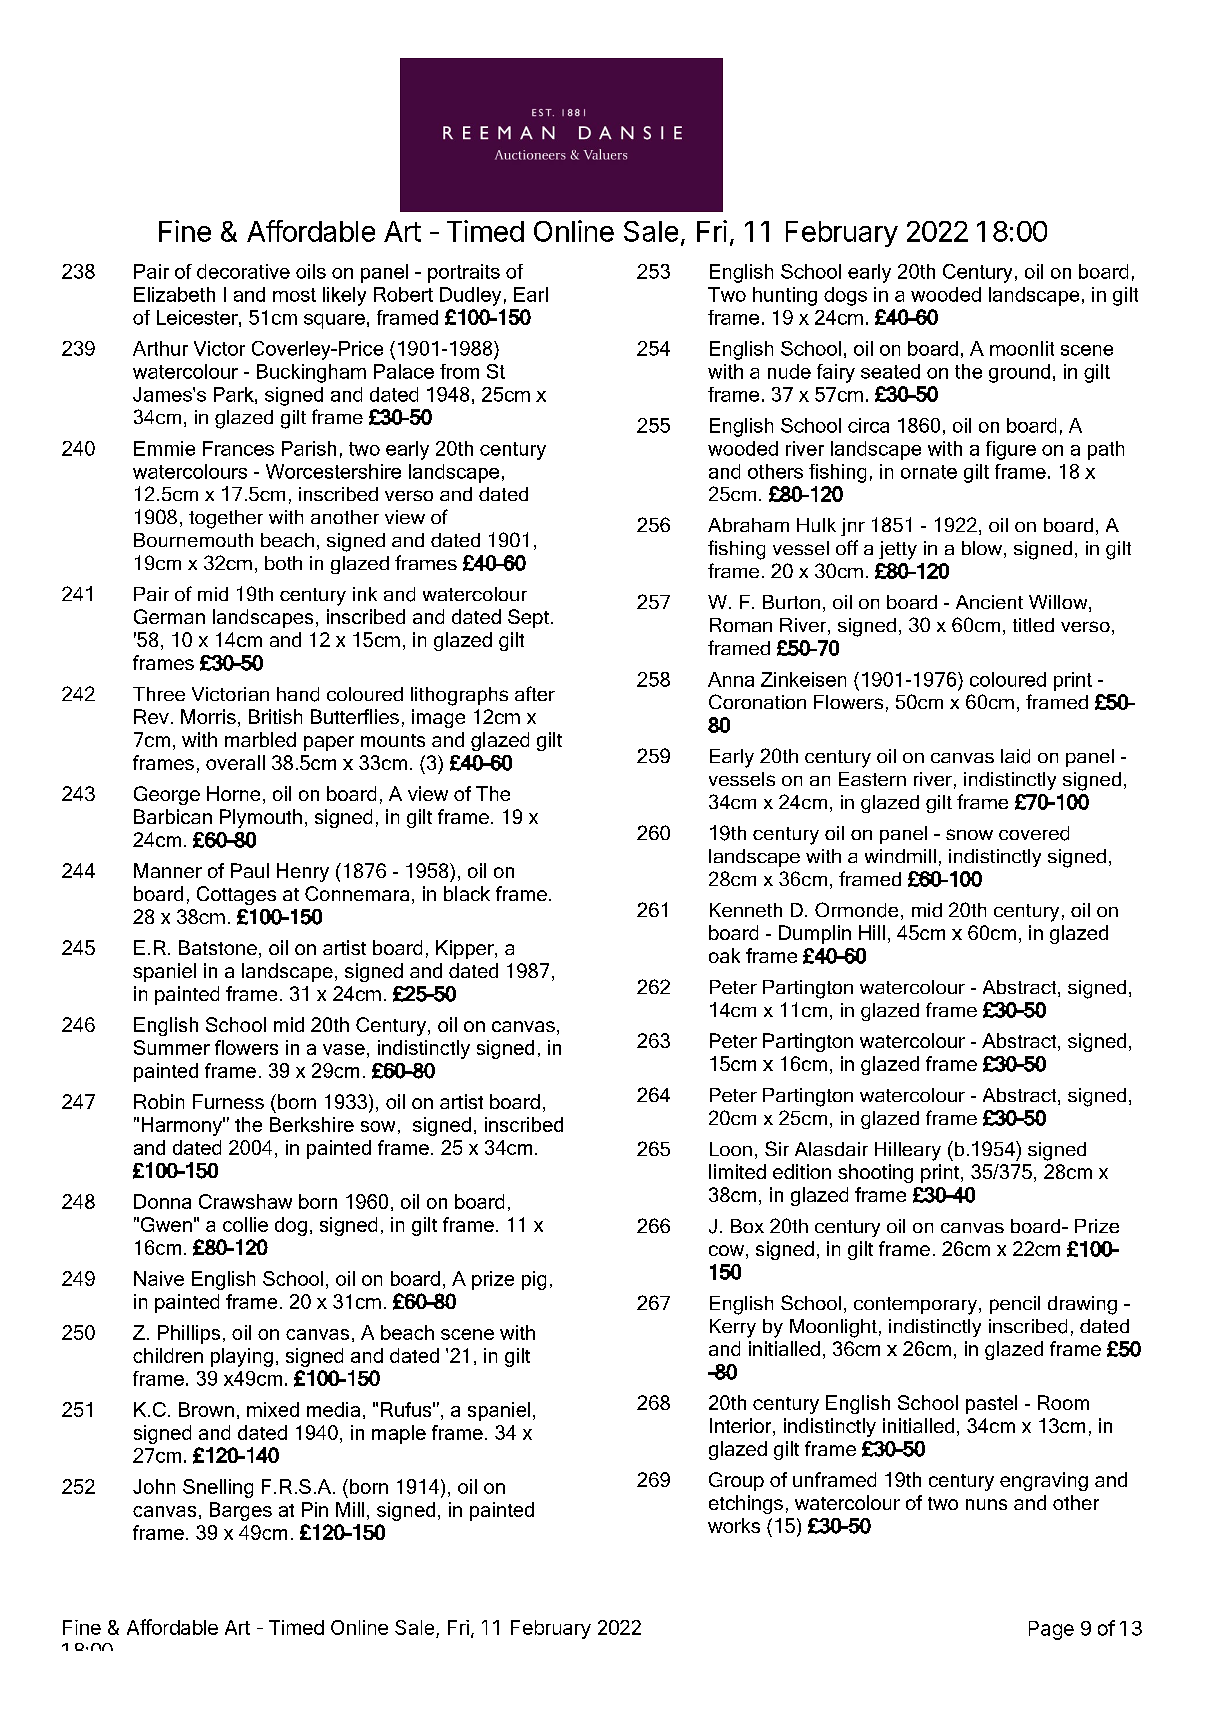 This screenshot has height=1709, width=1208. What do you see at coordinates (1051, 1630) in the screenshot?
I see `Page` at bounding box center [1051, 1630].
